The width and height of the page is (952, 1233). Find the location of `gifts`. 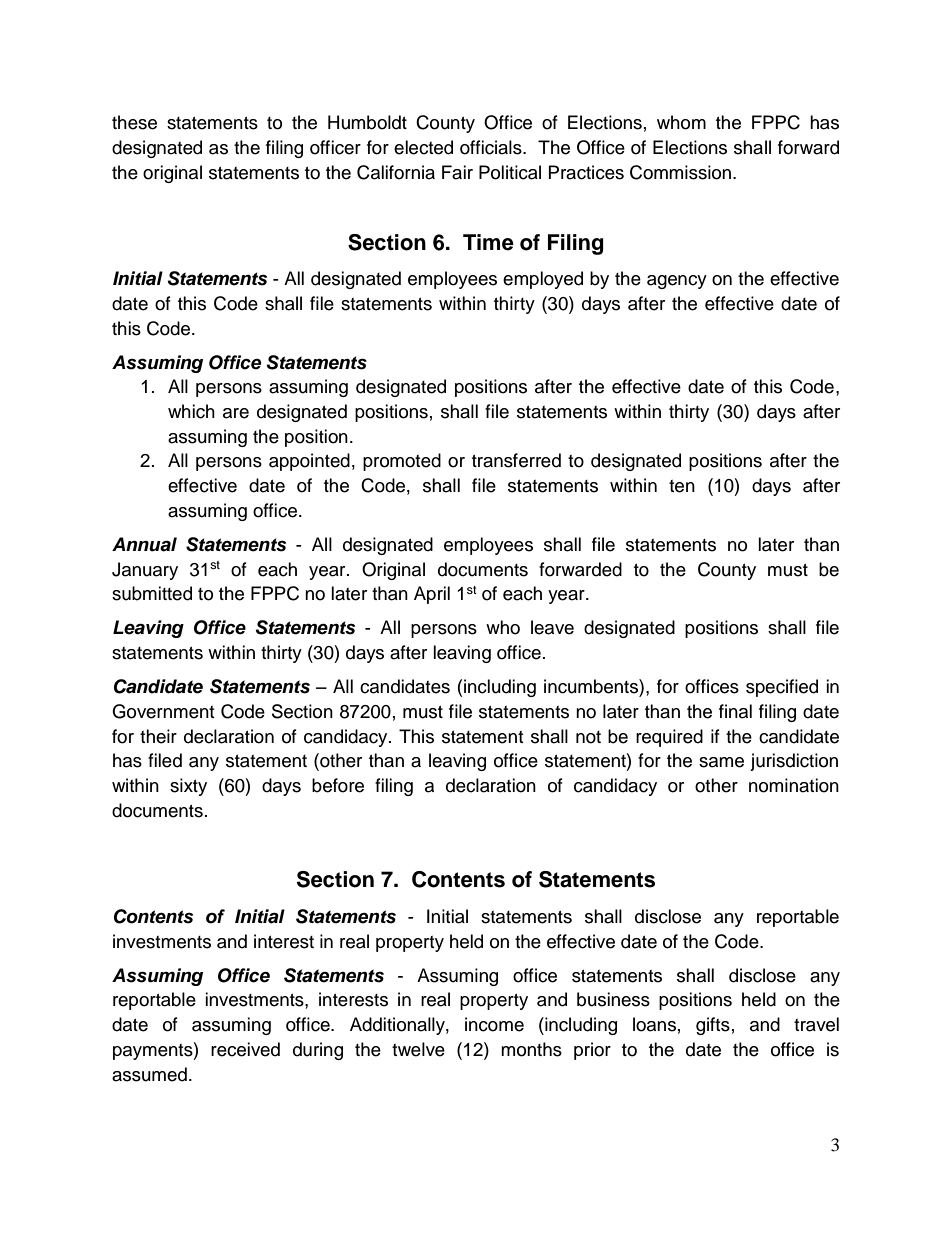

gifts is located at coordinates (713, 1026).
